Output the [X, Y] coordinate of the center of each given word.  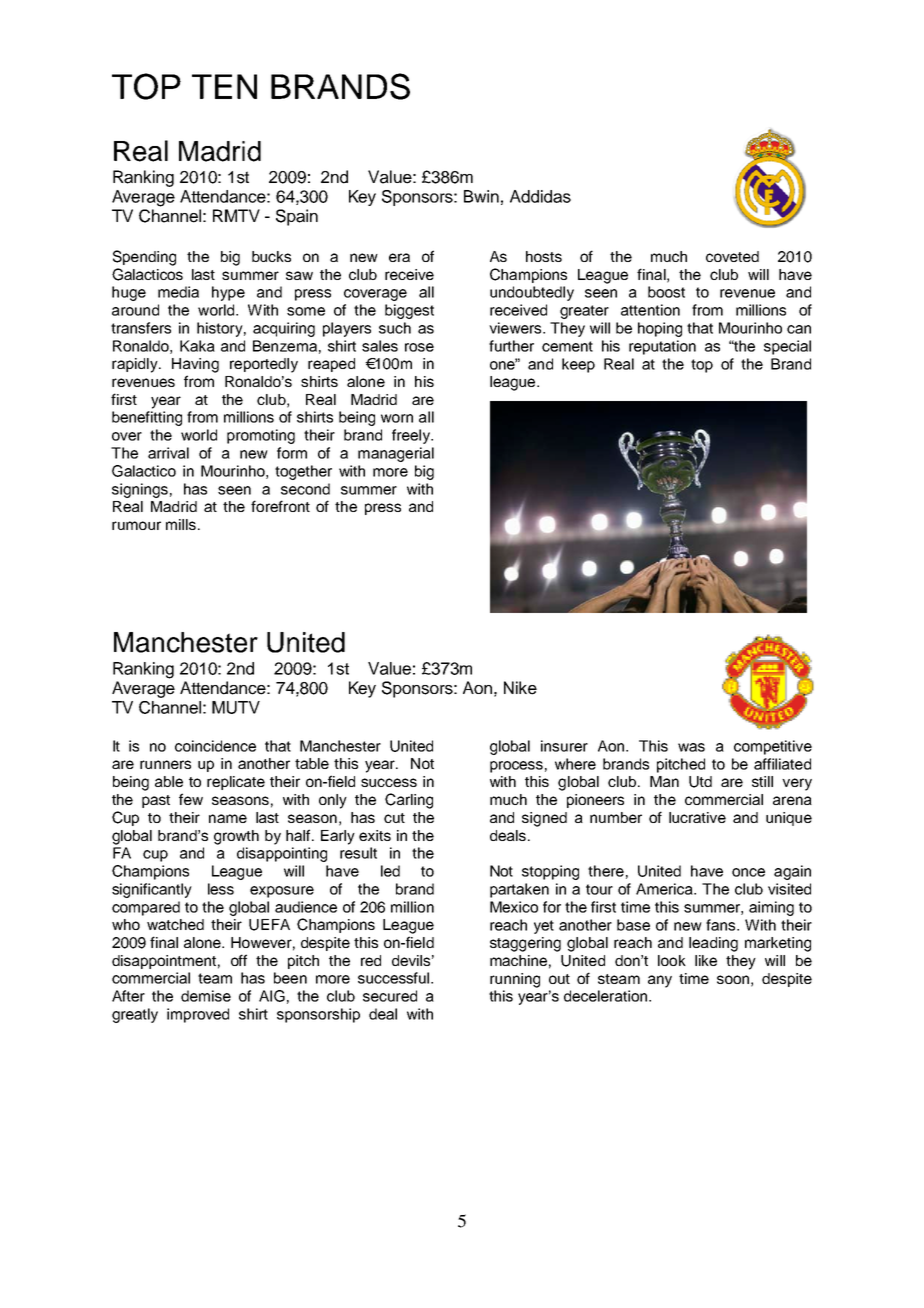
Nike [520, 688]
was [691, 747]
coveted [732, 256]
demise [206, 996]
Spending [144, 258]
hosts [544, 256]
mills [181, 524]
